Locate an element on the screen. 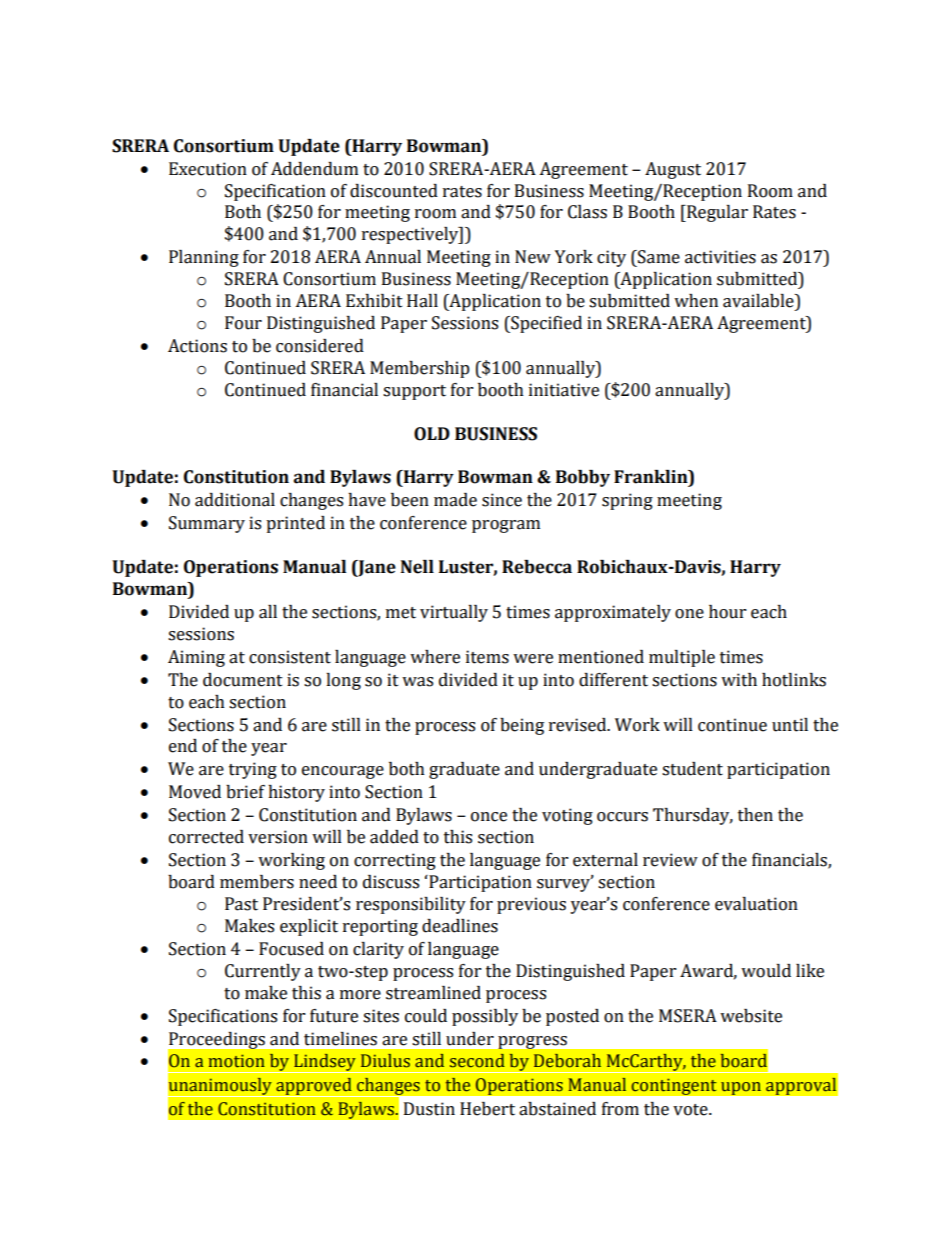 This screenshot has width=952, height=1233. Addendum is located at coordinates (314, 169).
